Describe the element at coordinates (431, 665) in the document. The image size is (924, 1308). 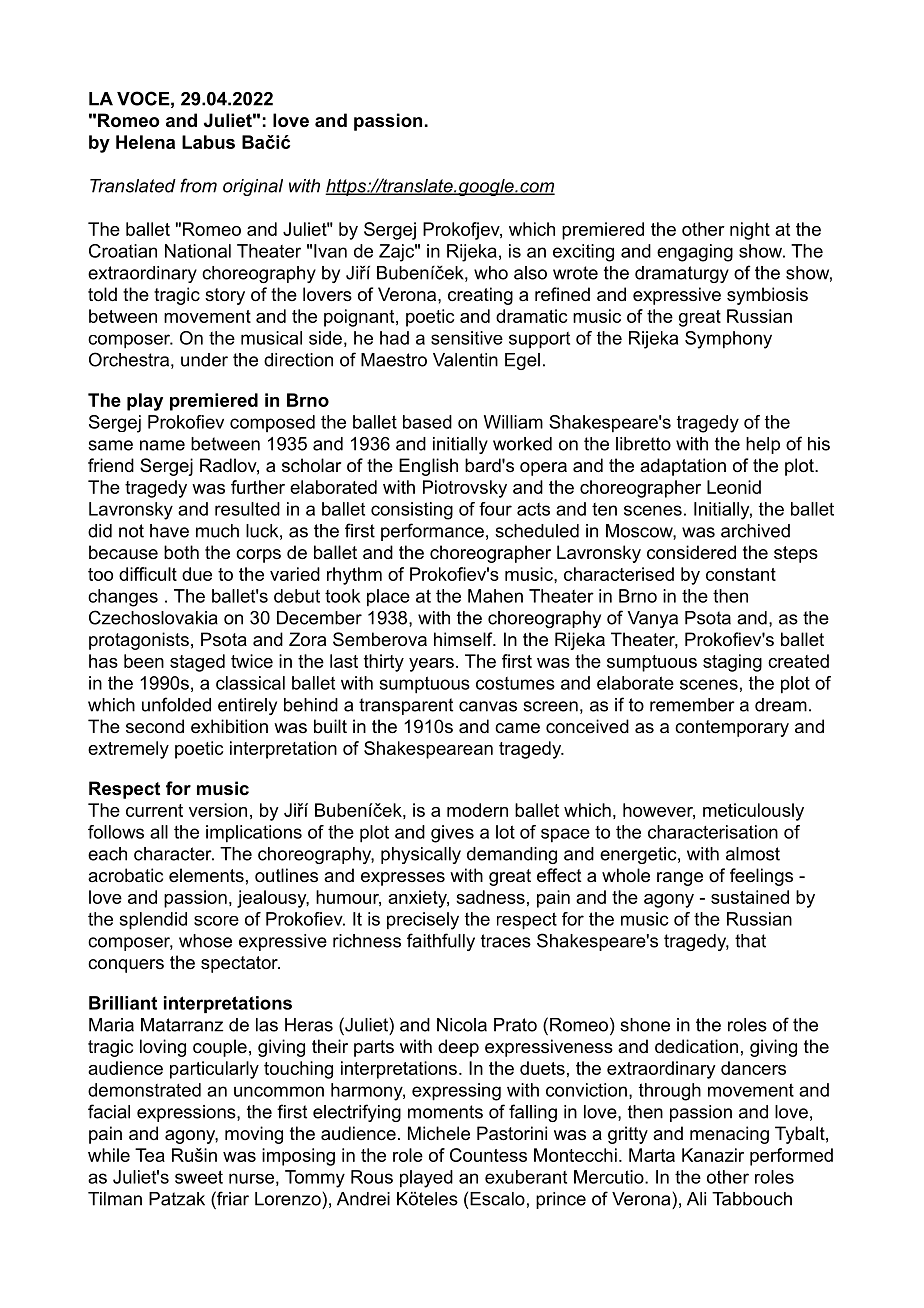
I see `years` at that location.
